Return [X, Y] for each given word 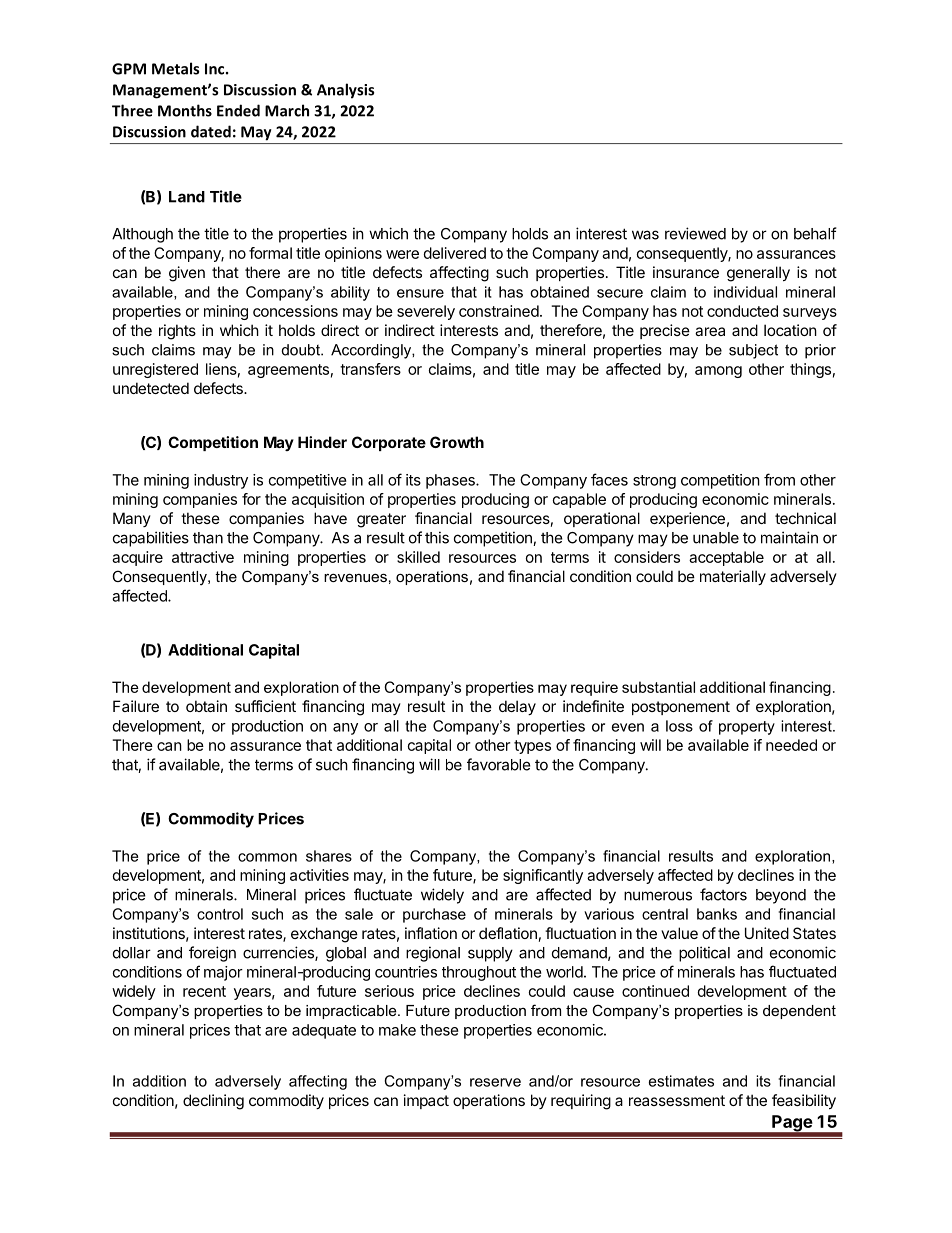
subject [753, 351]
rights [177, 332]
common [267, 857]
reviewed [695, 233]
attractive [203, 557]
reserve [495, 1082]
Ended [238, 110]
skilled [418, 557]
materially [733, 577]
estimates [681, 1081]
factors [723, 894]
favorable [499, 764]
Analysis [345, 91]
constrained [499, 311]
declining [213, 1102]
